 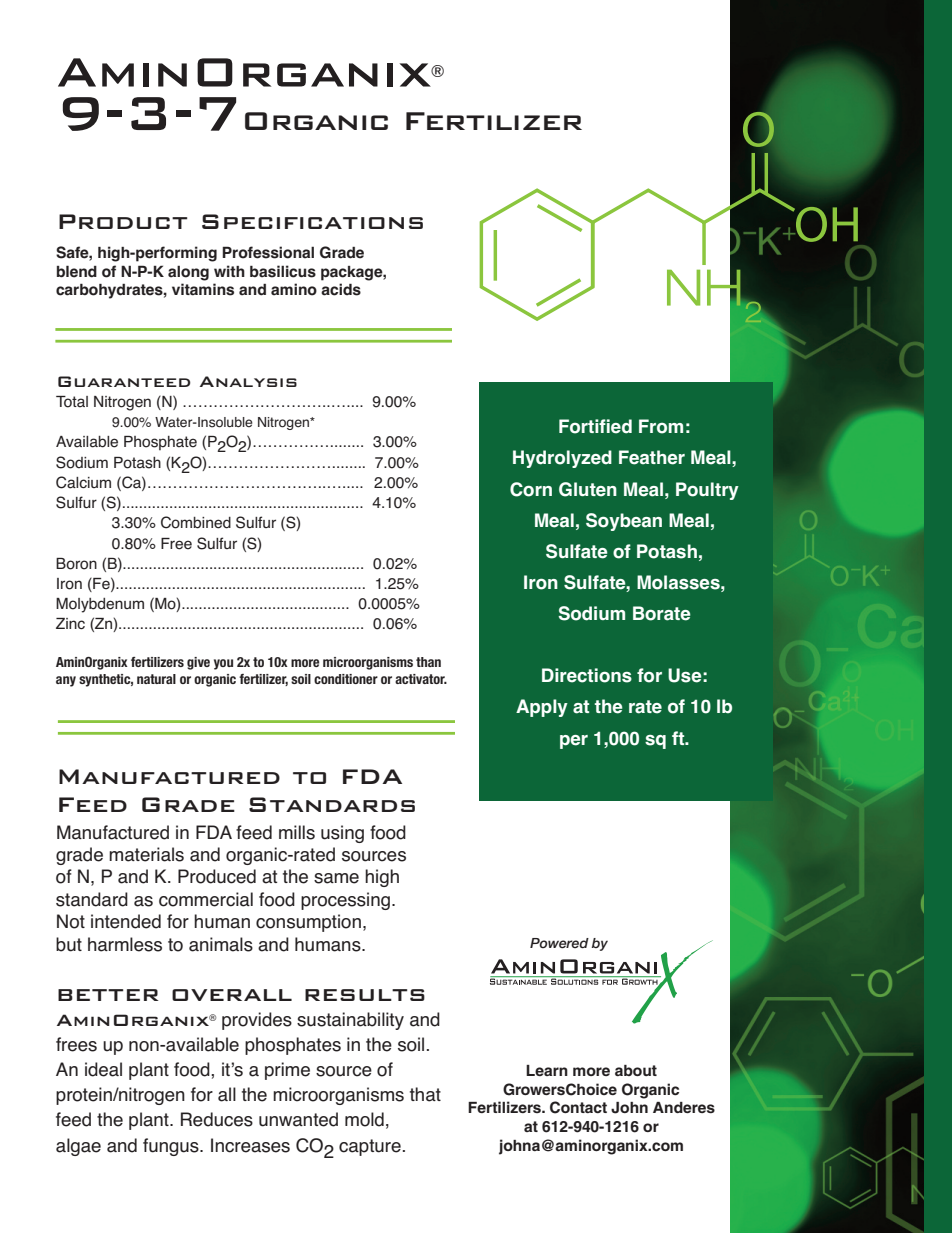 What do you see at coordinates (364, 1119) in the screenshot?
I see `mold` at bounding box center [364, 1119].
